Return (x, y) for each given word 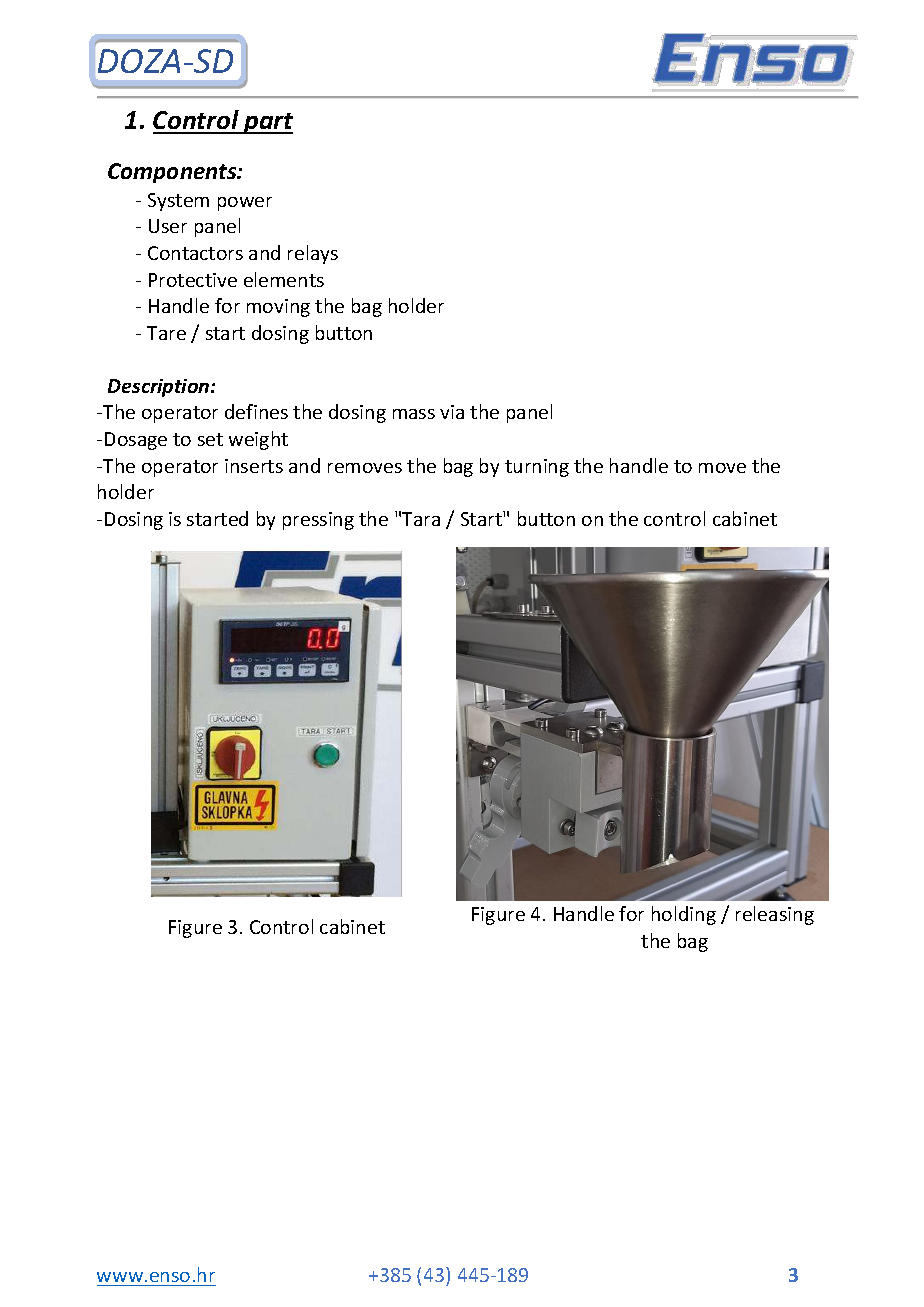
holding (684, 915)
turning (537, 468)
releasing (775, 915)
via (452, 412)
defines (256, 411)
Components (173, 173)
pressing (318, 521)
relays (313, 254)
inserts (254, 466)
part (267, 123)
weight (258, 440)
